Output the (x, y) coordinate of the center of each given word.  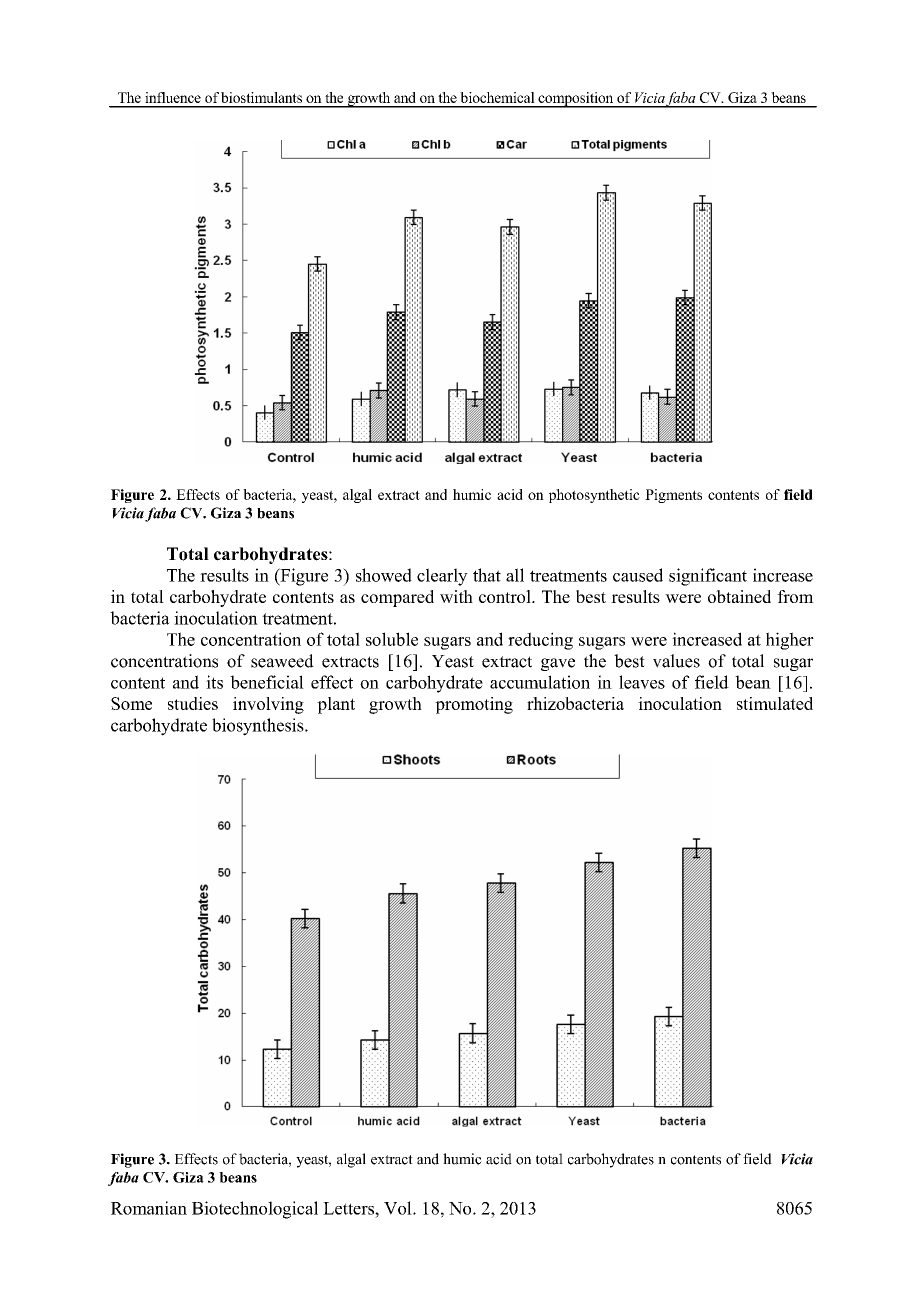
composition (576, 100)
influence (173, 97)
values (676, 661)
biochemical (497, 97)
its (214, 682)
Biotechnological (255, 1210)
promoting (474, 705)
